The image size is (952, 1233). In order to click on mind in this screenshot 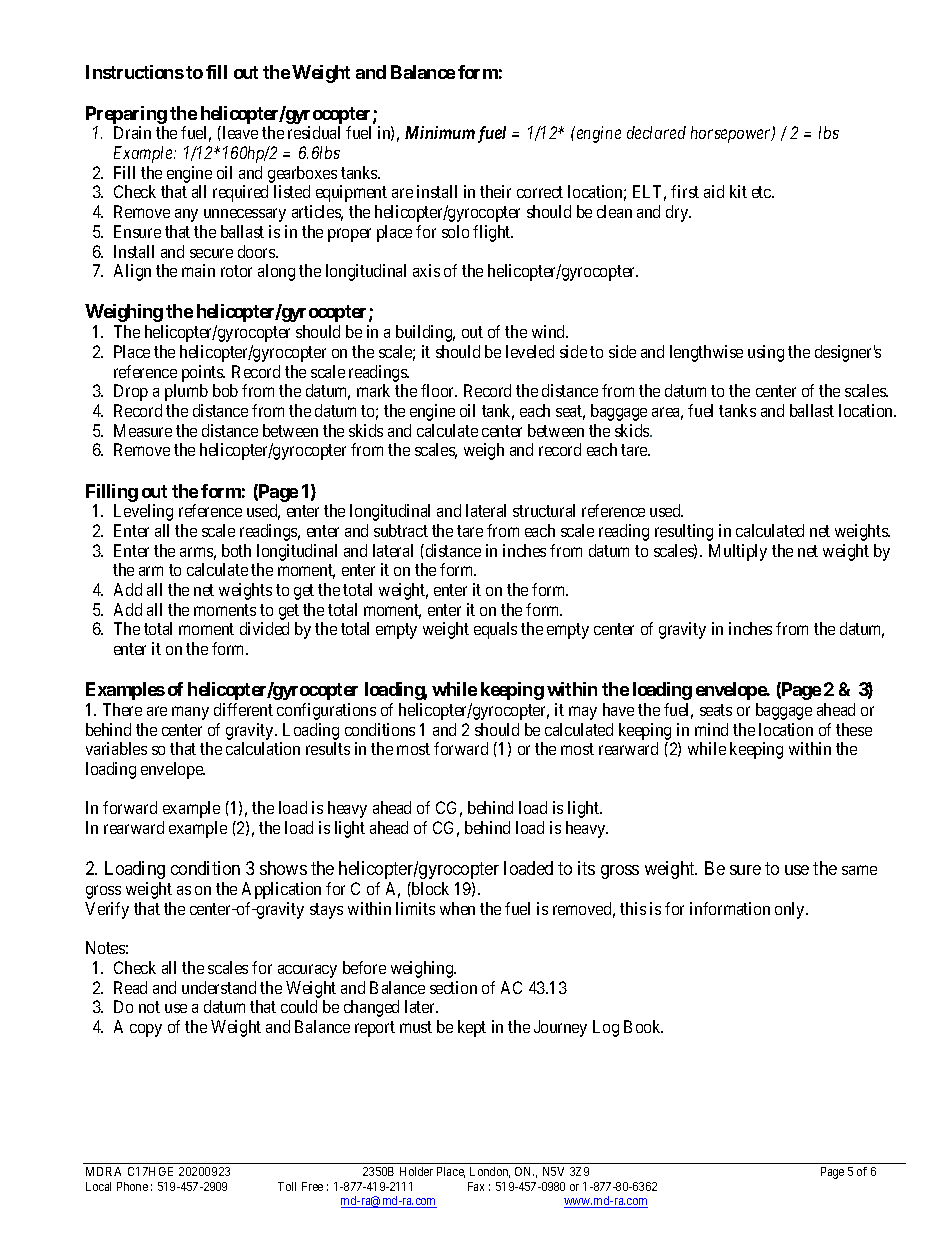, I will do `click(711, 729)`.
